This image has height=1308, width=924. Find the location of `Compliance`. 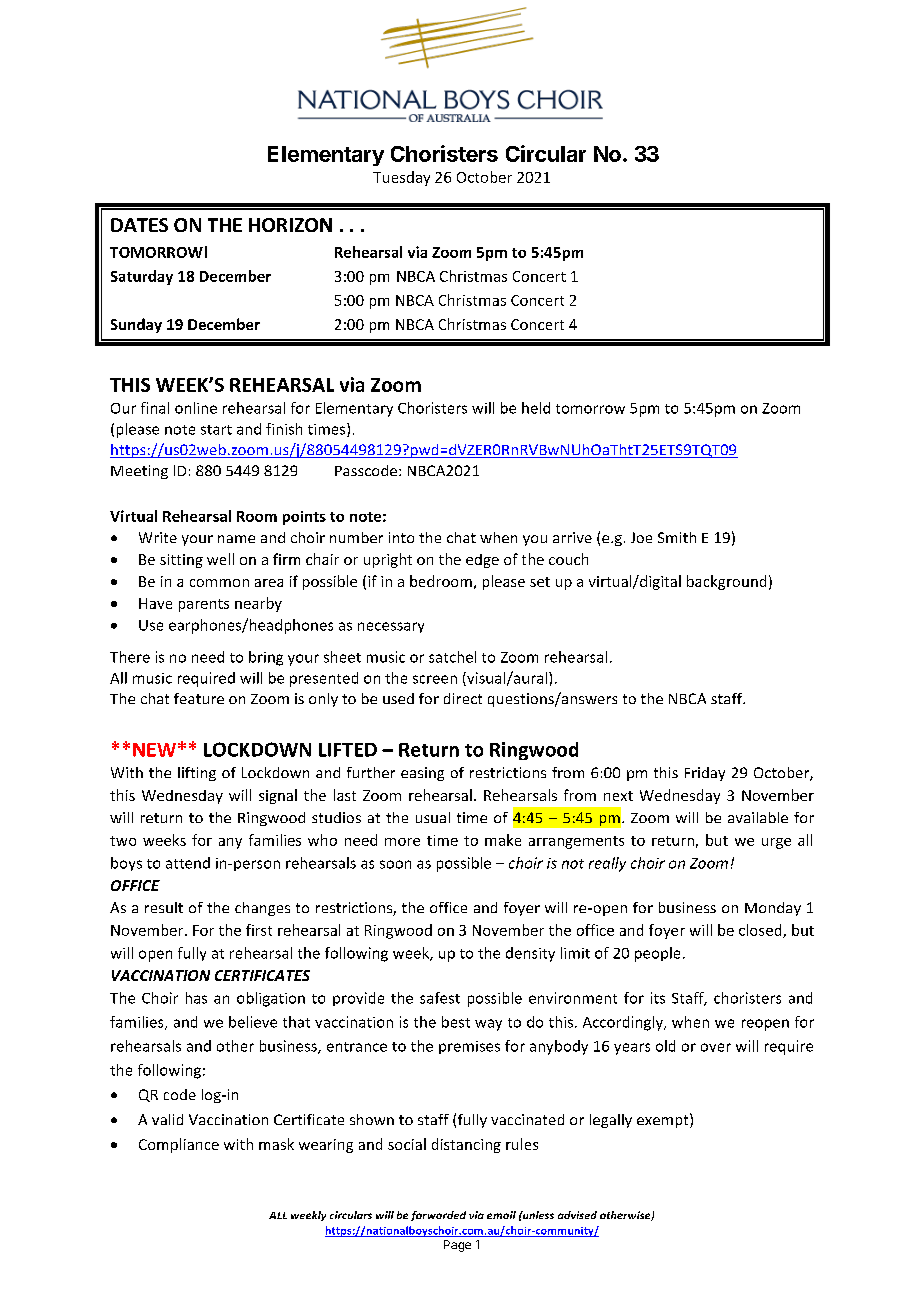

Compliance is located at coordinates (179, 1145).
